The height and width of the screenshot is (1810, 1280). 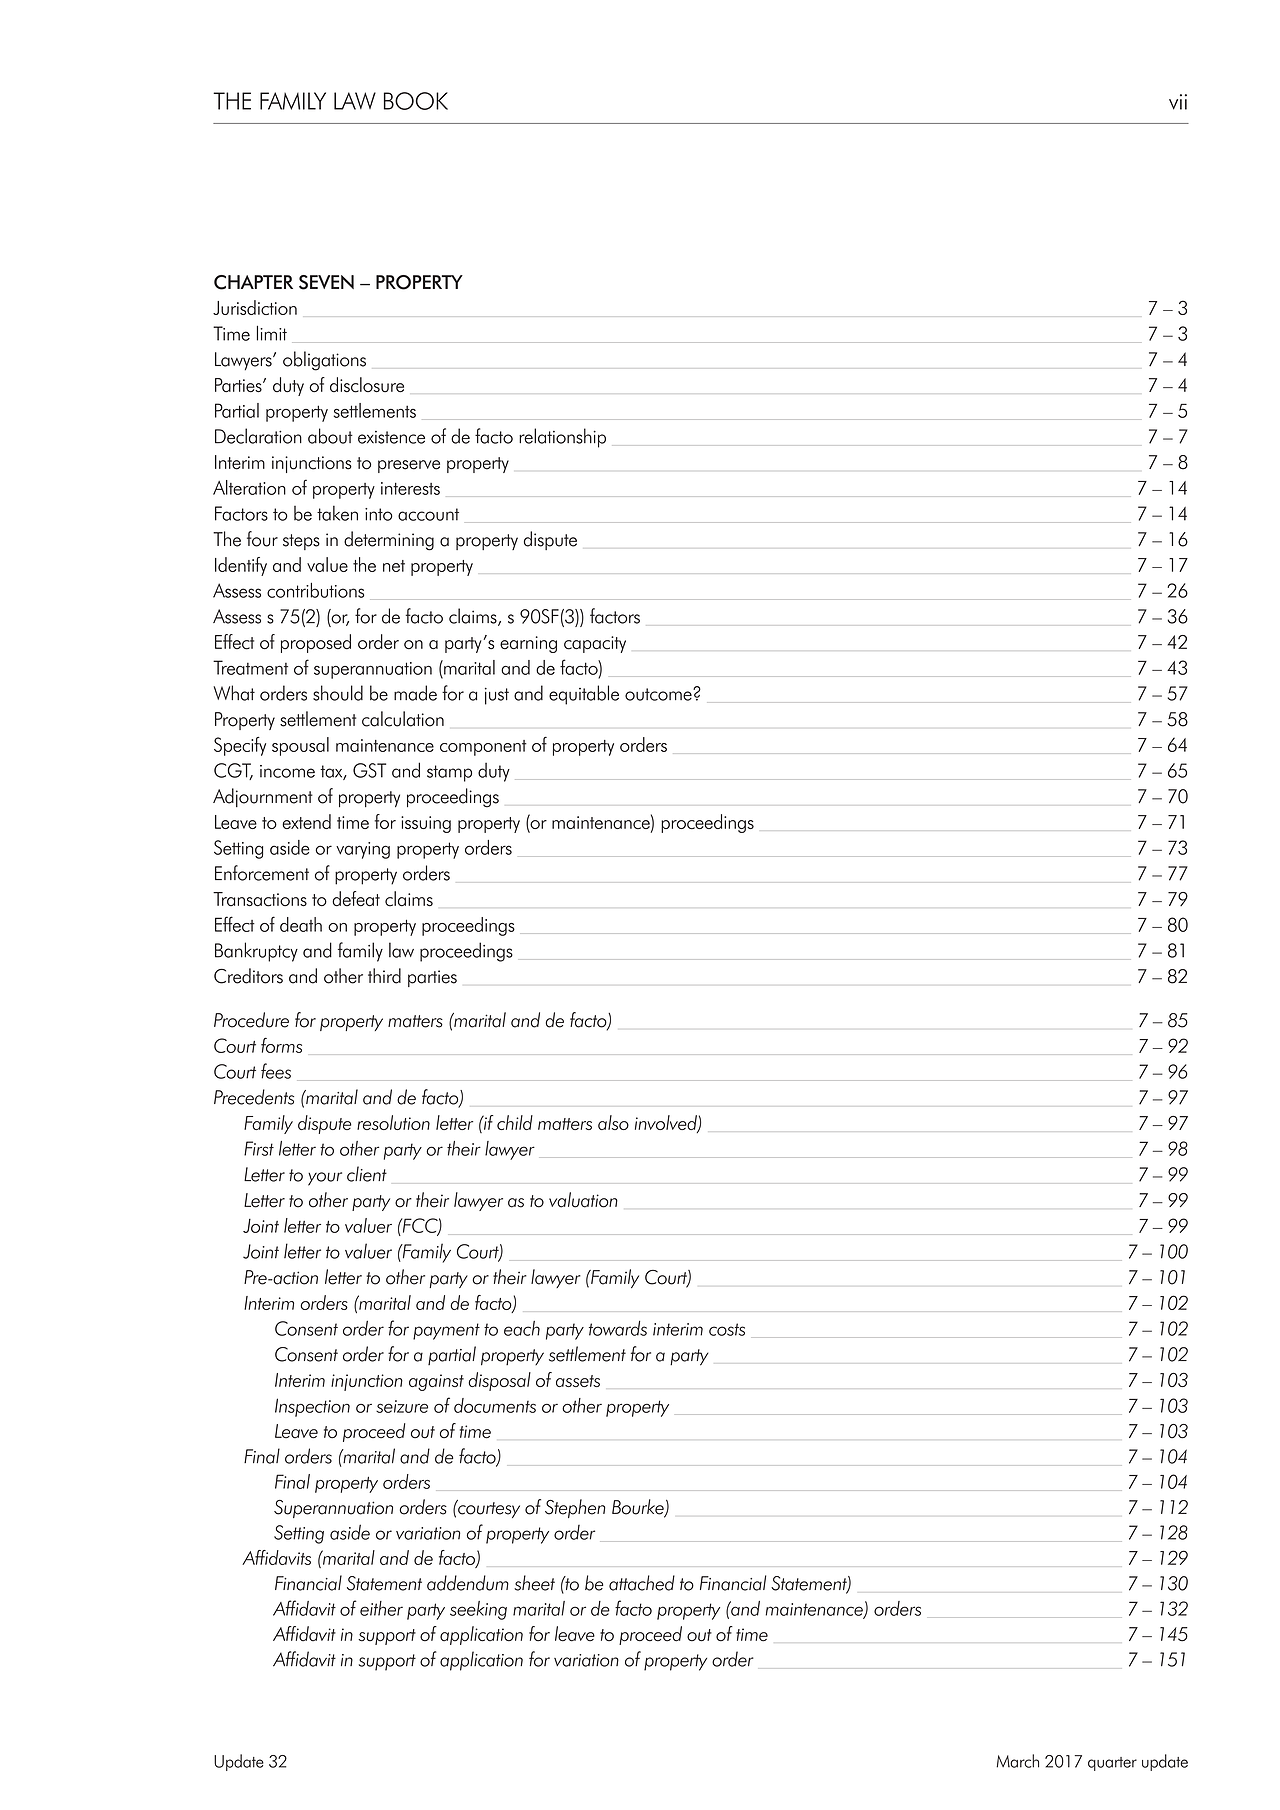 I want to click on March, so click(x=1017, y=1761).
